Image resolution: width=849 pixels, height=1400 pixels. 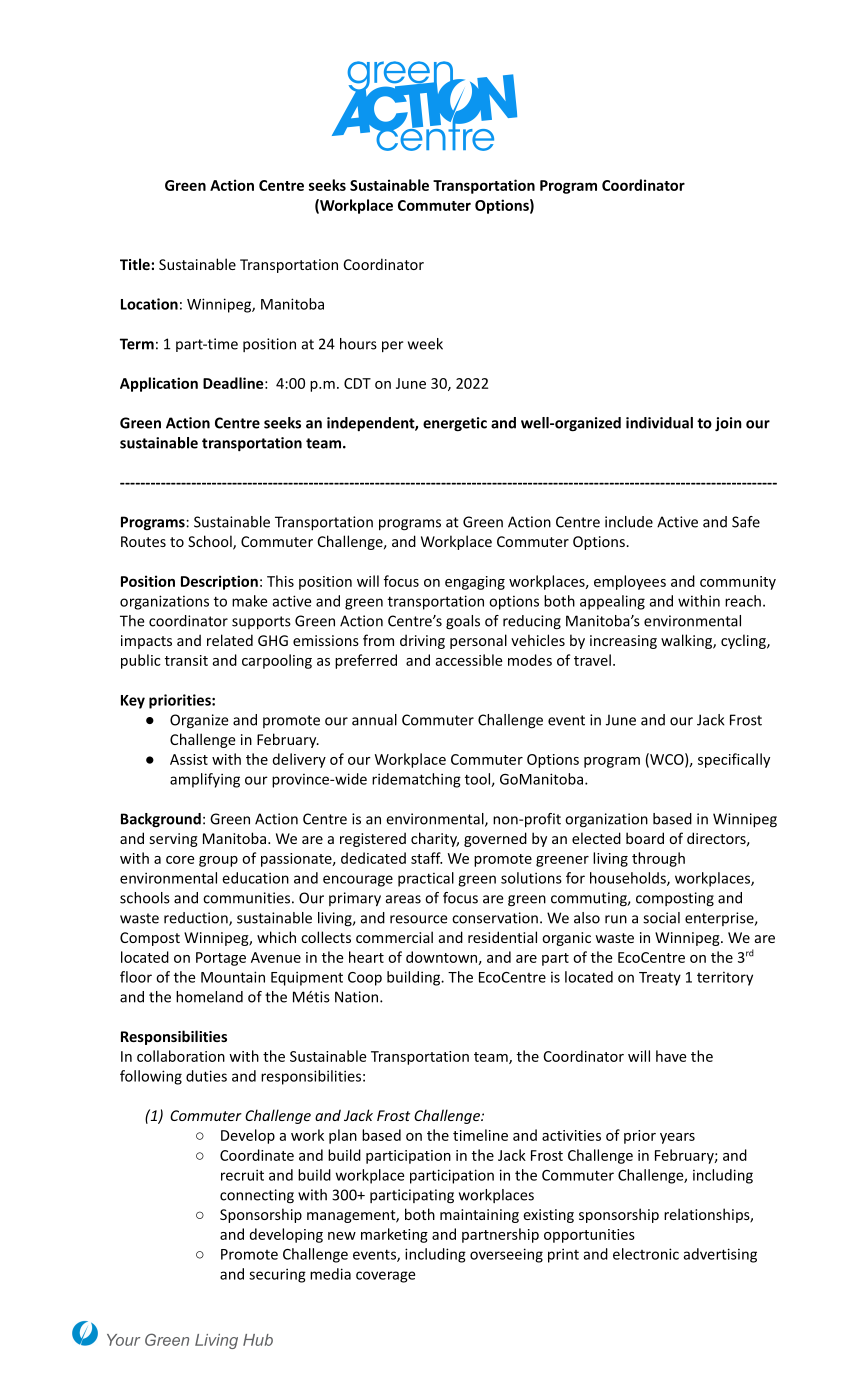 What do you see at coordinates (646, 1254) in the screenshot?
I see `electronic` at bounding box center [646, 1254].
